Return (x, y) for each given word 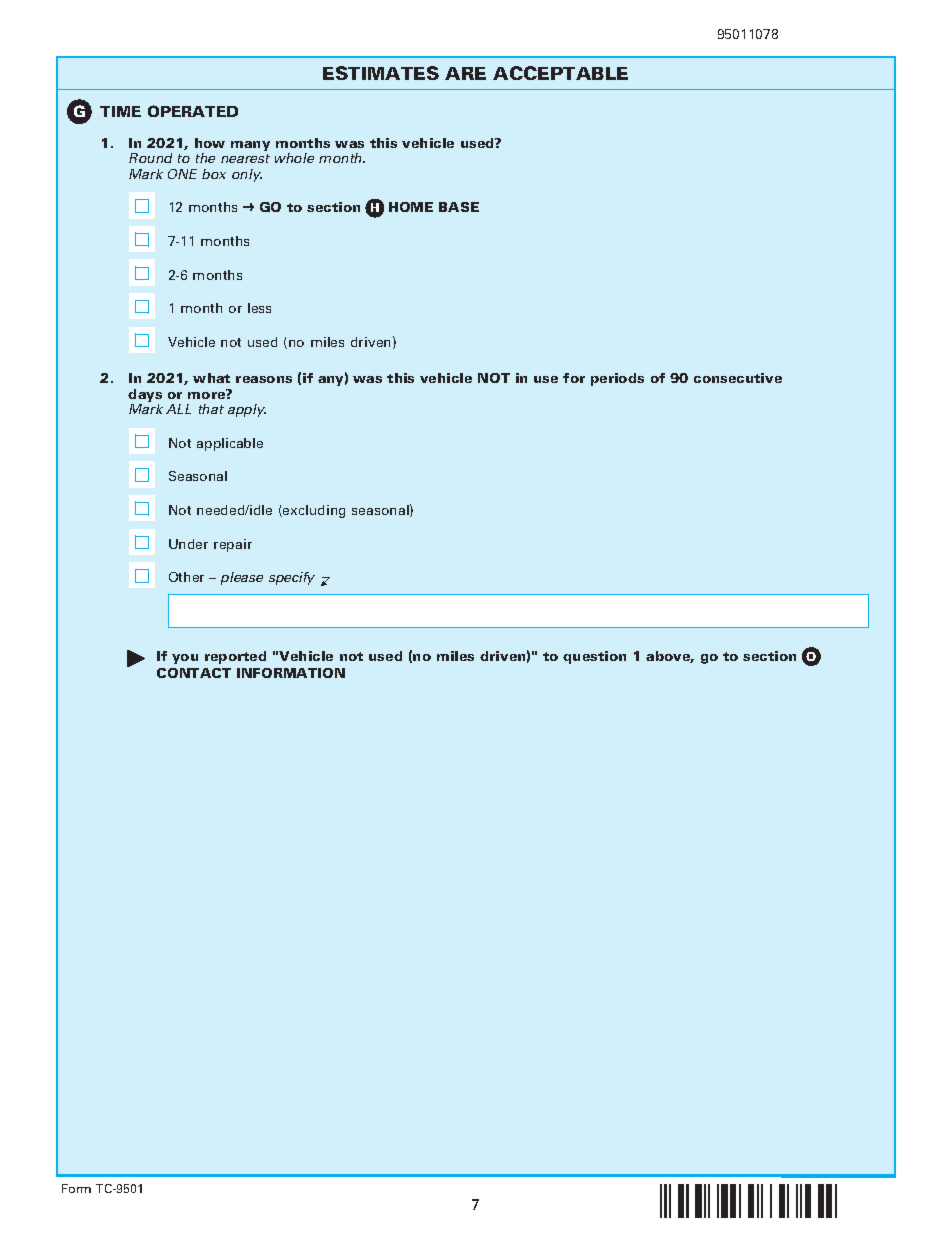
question (594, 657)
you (185, 659)
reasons (264, 379)
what (211, 378)
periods (617, 379)
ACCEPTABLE (560, 73)
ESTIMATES (381, 73)
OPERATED (193, 111)
